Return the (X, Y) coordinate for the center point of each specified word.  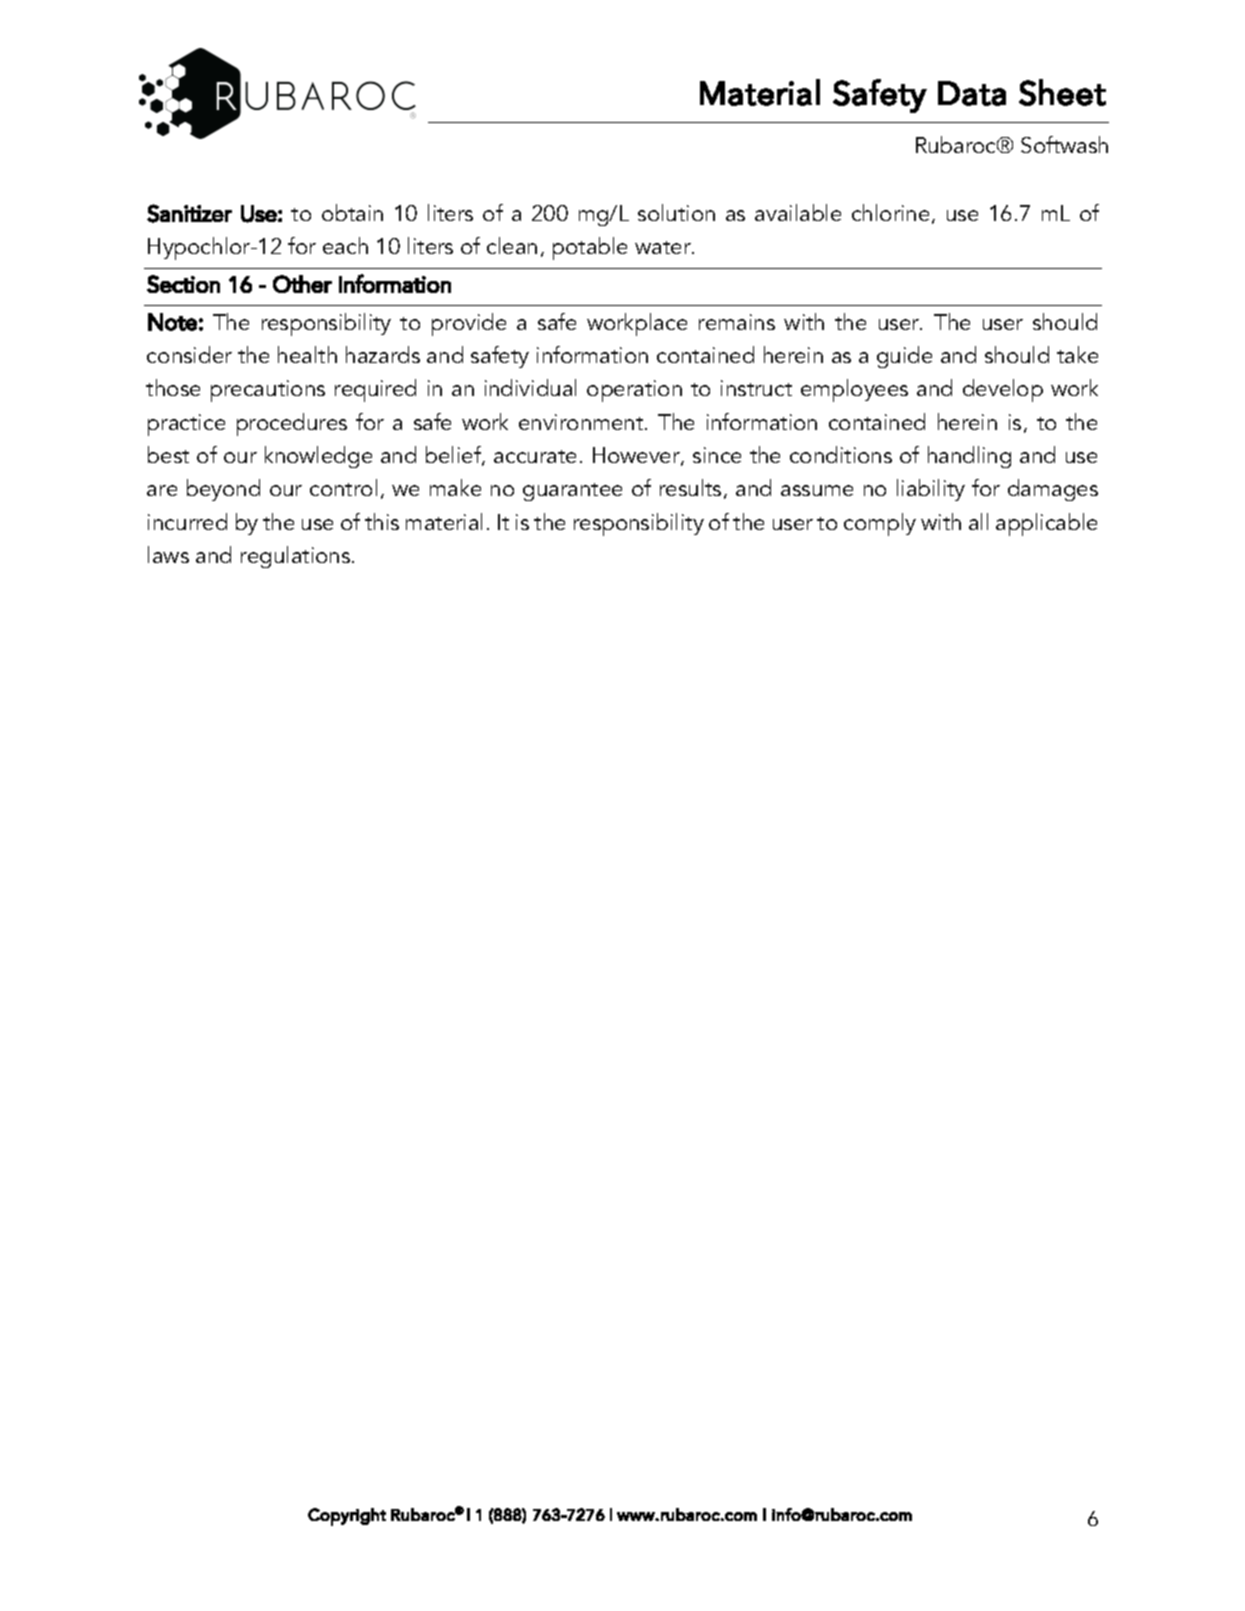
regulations (297, 557)
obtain (352, 212)
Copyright (347, 1517)
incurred (187, 521)
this (382, 521)
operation (634, 391)
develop (1003, 390)
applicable (1046, 524)
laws (168, 554)
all (978, 521)
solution (676, 212)
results (690, 487)
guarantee (572, 492)
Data (972, 93)
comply (880, 524)
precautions (268, 391)
